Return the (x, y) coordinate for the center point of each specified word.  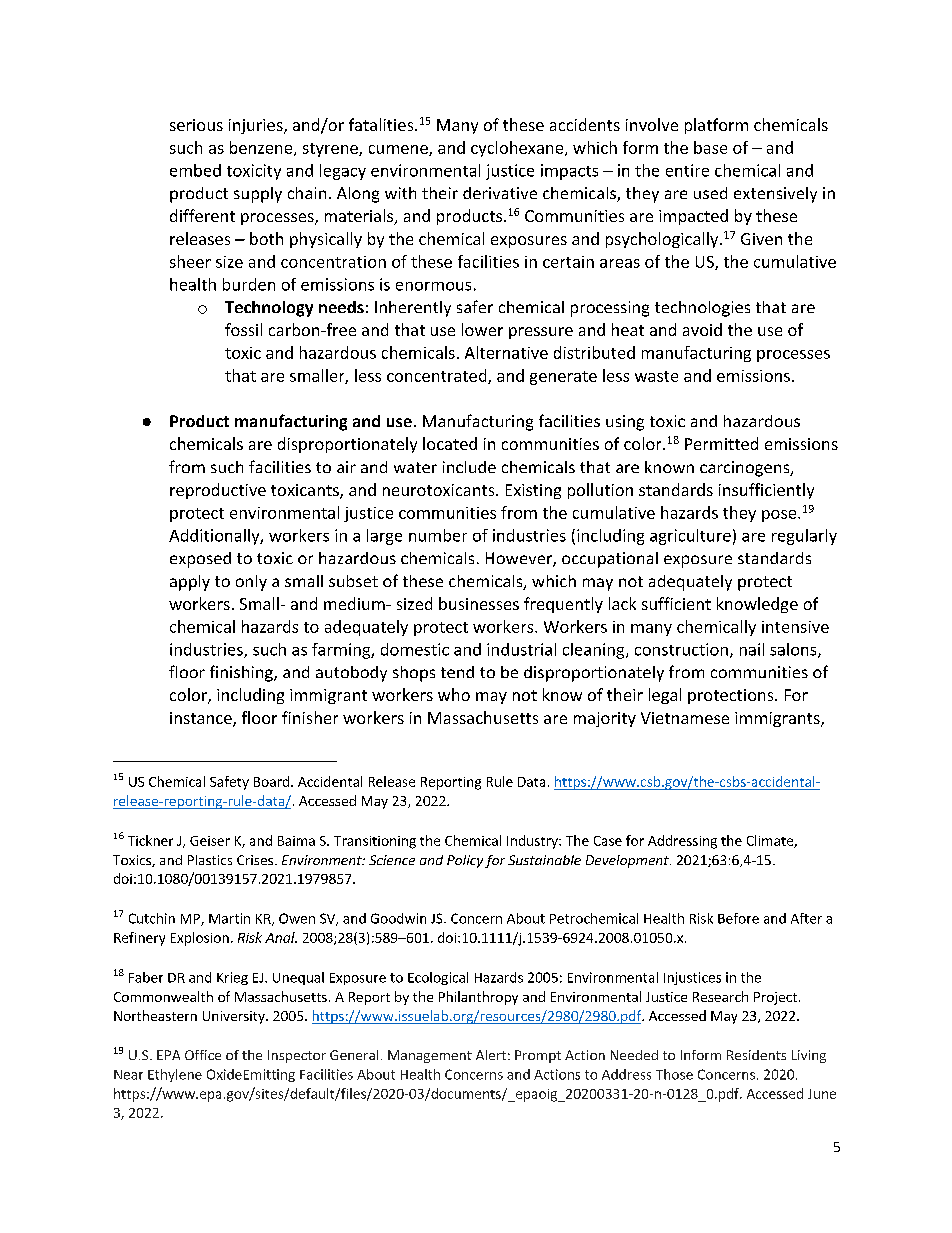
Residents (756, 1055)
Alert (491, 1055)
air (346, 467)
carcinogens (746, 469)
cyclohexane (518, 149)
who (454, 694)
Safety (229, 783)
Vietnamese (685, 718)
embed (195, 170)
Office (203, 1055)
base (710, 147)
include (469, 467)
